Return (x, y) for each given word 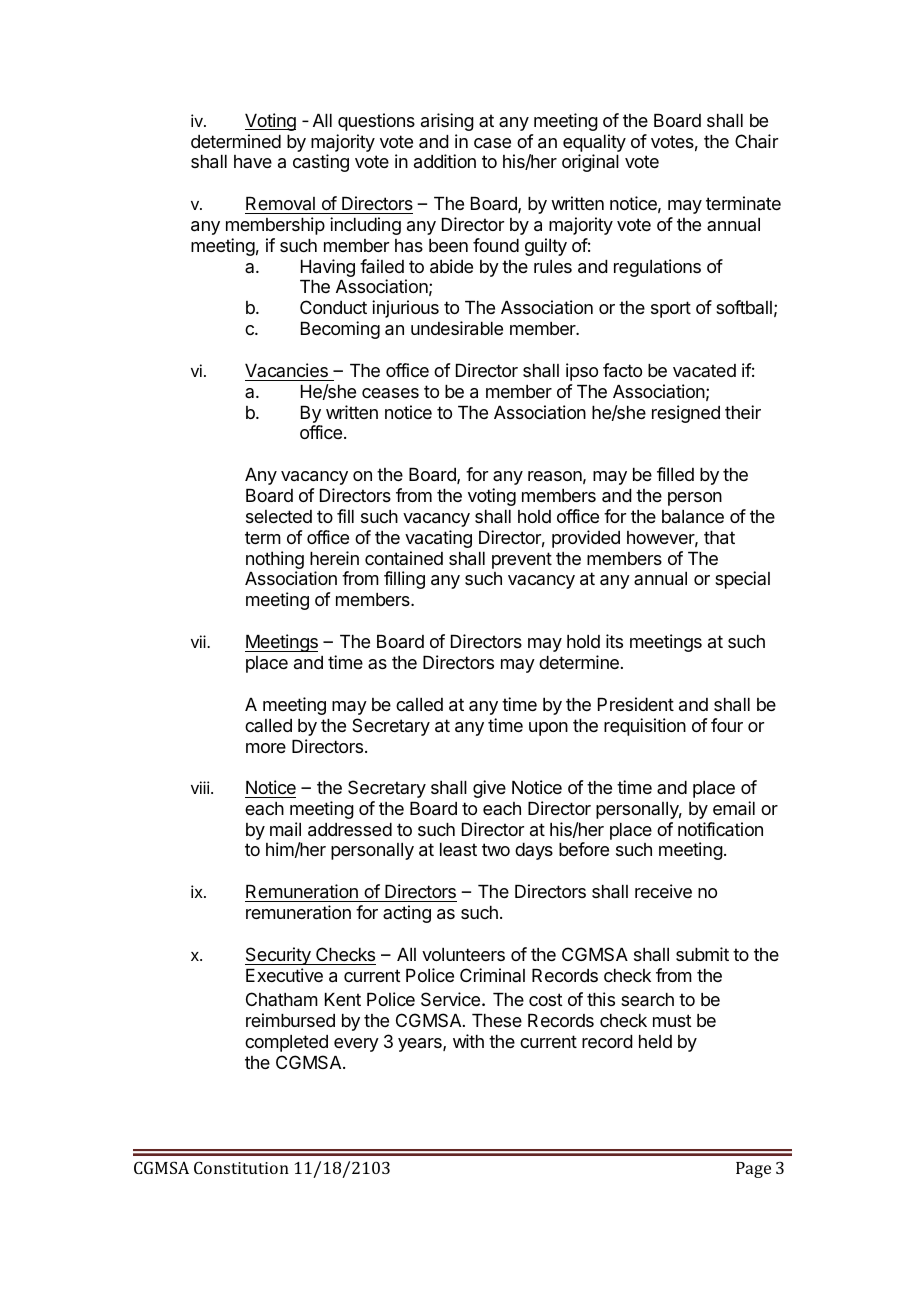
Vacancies (286, 370)
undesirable (457, 328)
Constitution (241, 1167)
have (253, 161)
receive (663, 891)
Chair (756, 141)
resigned (686, 414)
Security (279, 956)
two (496, 849)
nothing (275, 560)
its (614, 641)
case (492, 143)
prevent (522, 560)
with (468, 1041)
